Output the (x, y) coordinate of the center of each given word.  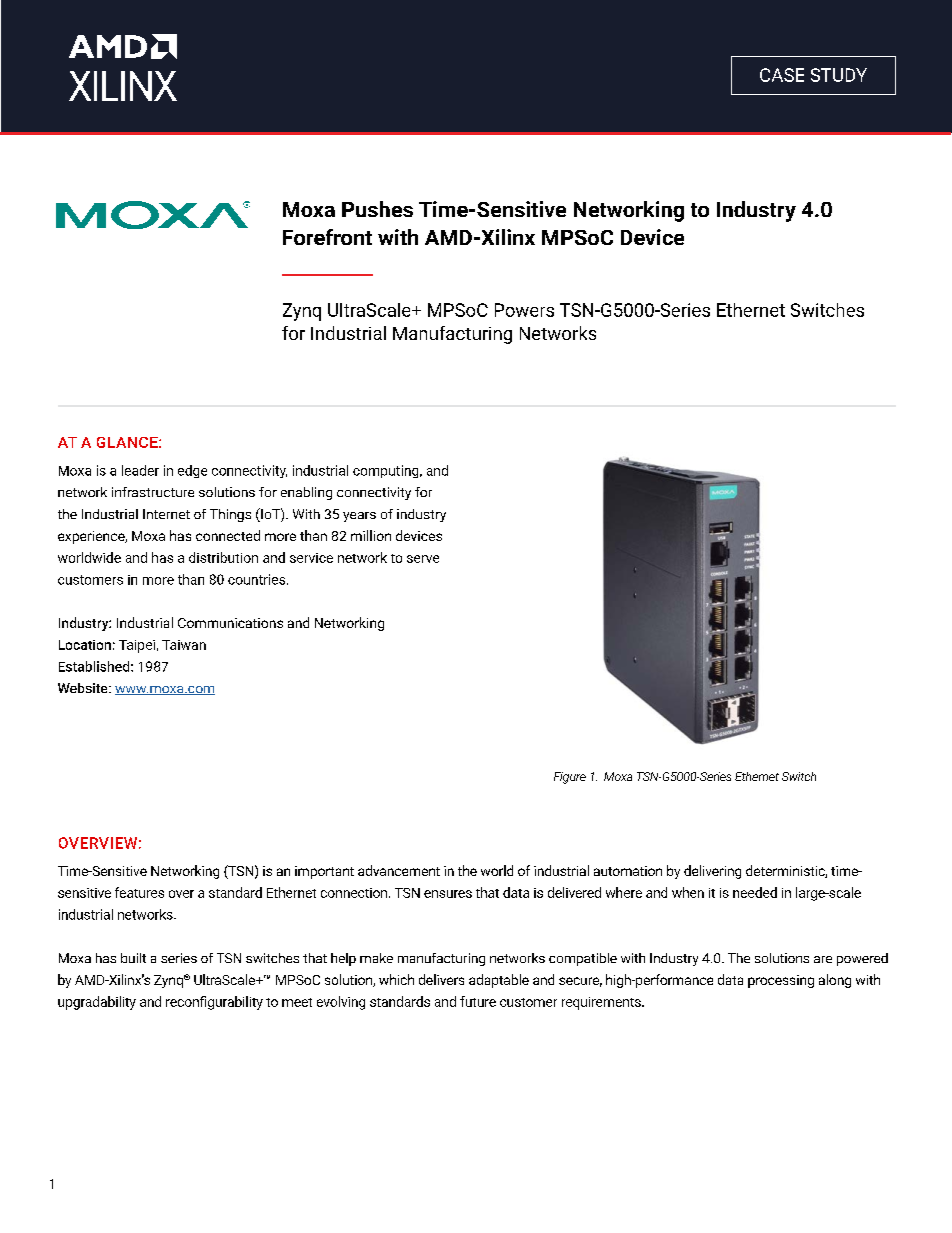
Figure (570, 778)
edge (192, 471)
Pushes (377, 209)
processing (781, 981)
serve (423, 559)
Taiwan (184, 645)
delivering (712, 872)
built (133, 958)
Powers (524, 310)
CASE (782, 75)
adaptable (499, 981)
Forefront (327, 237)
